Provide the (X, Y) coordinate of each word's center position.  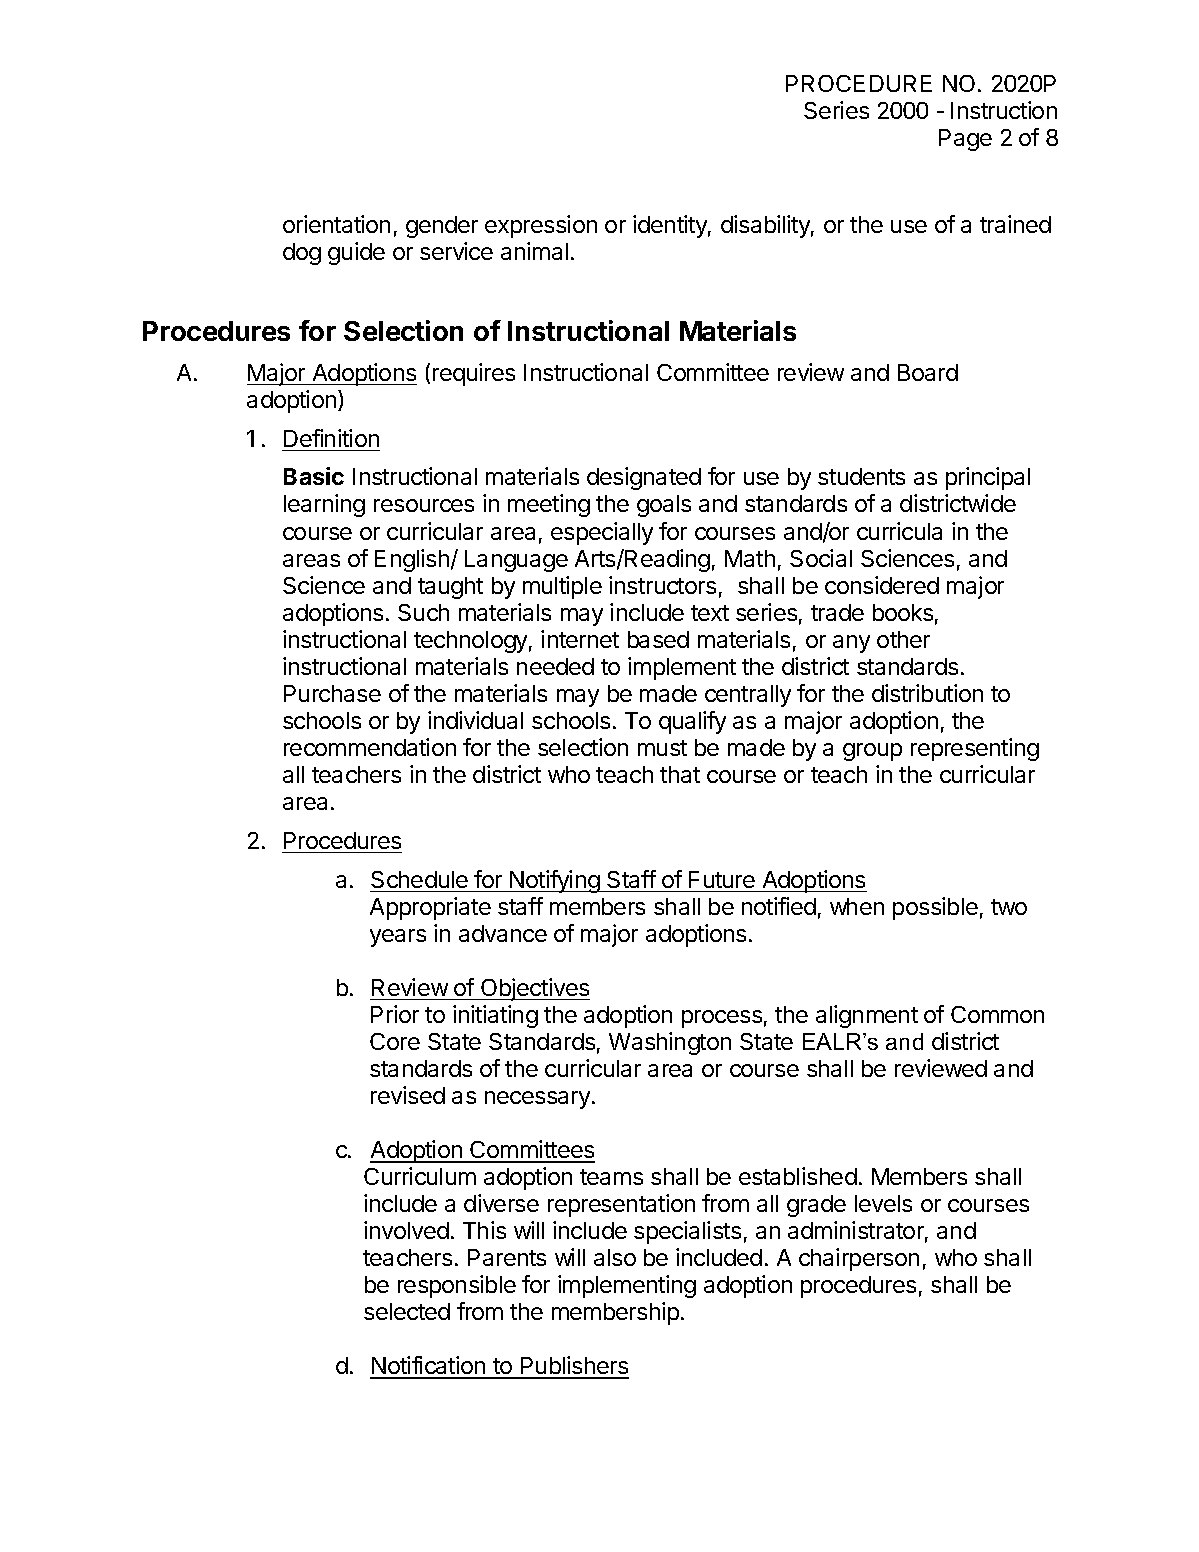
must (662, 748)
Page (965, 140)
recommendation (370, 747)
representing (975, 749)
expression (541, 226)
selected (407, 1311)
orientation (336, 224)
